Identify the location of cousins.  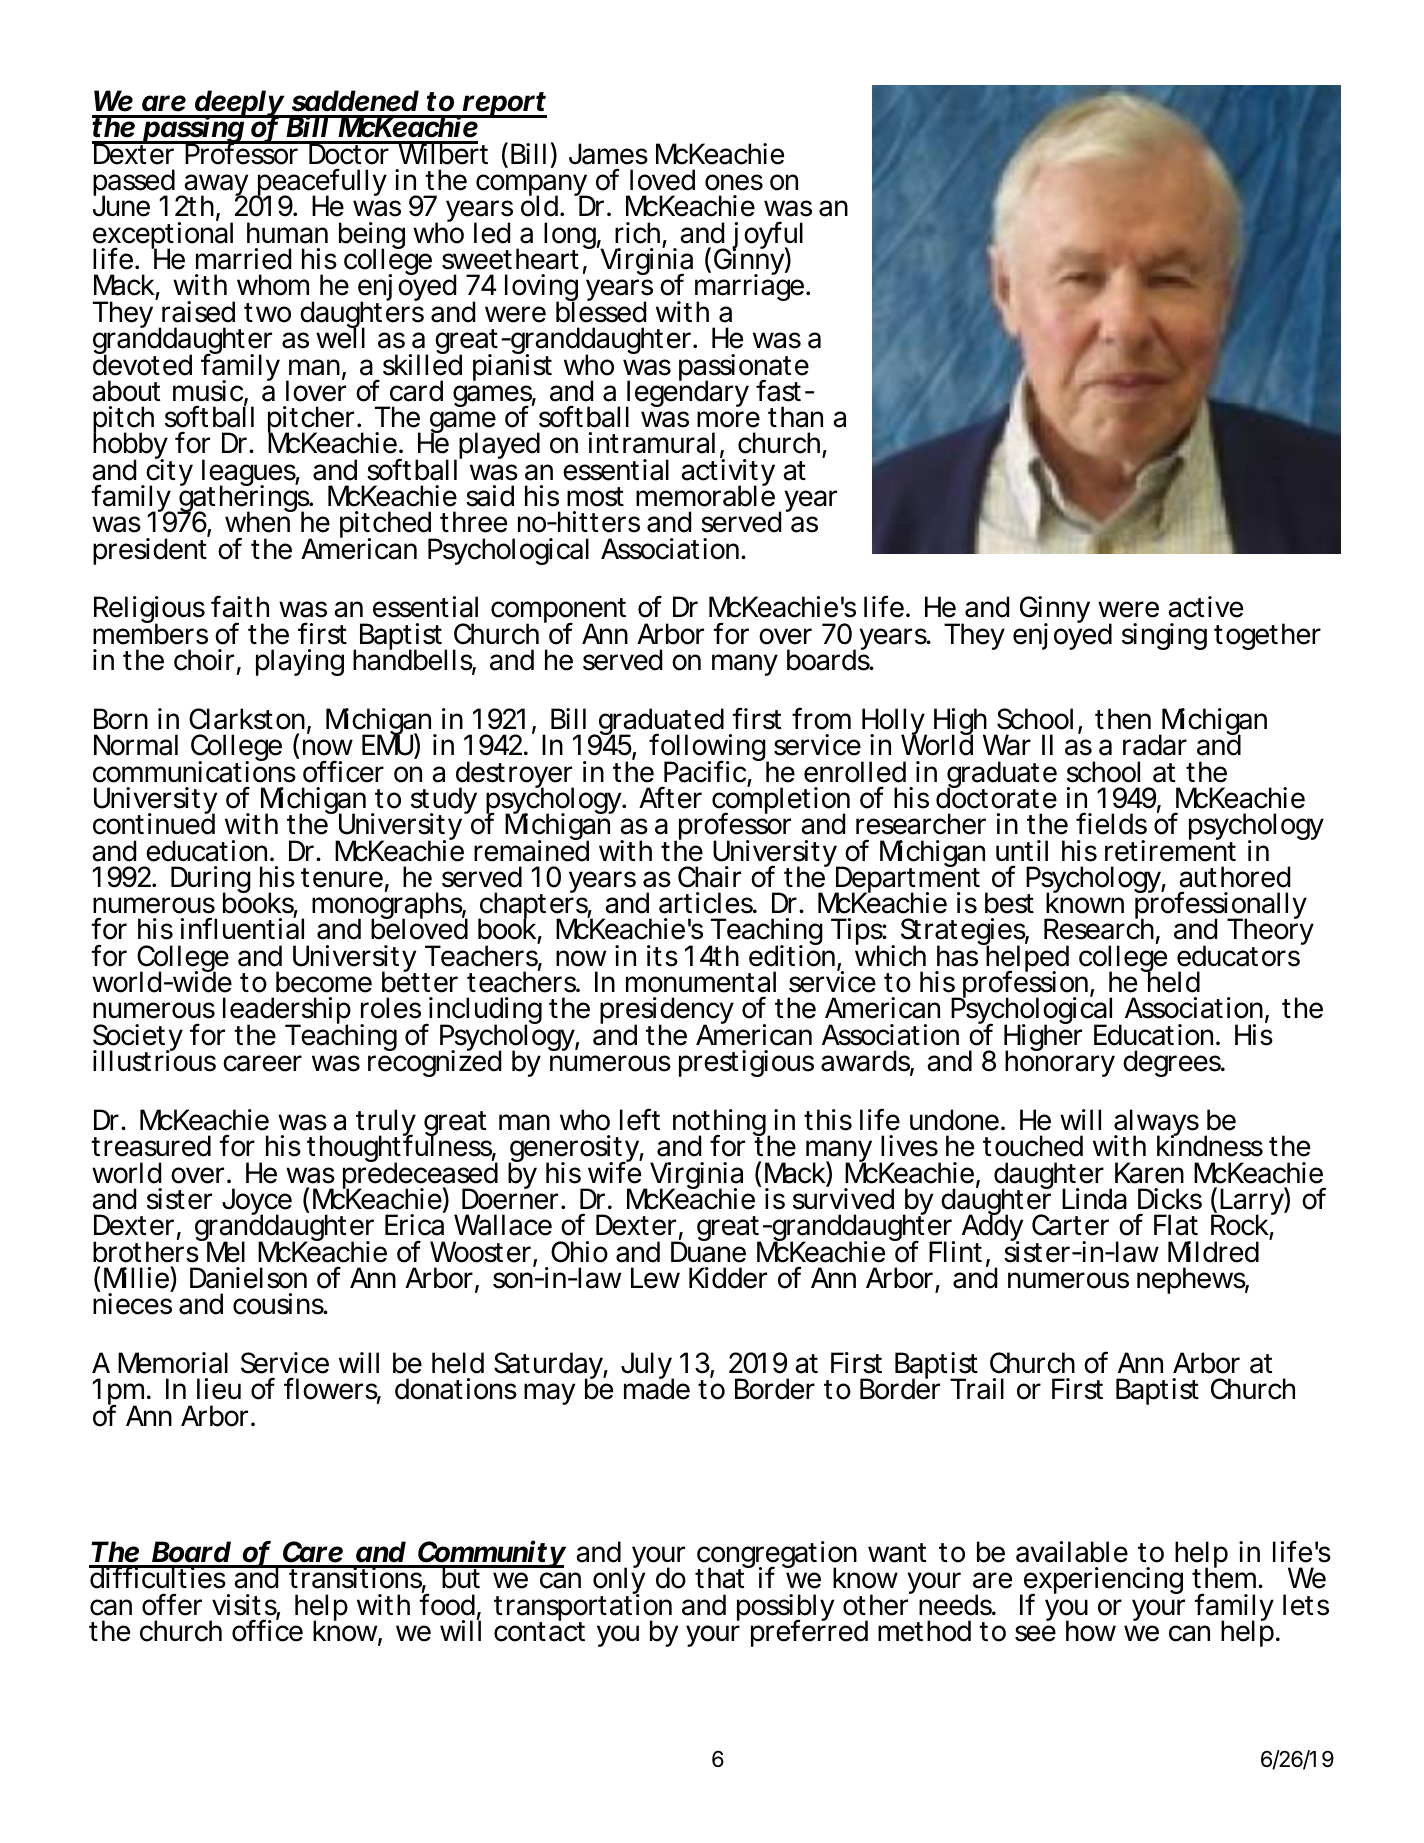
(280, 1304).
